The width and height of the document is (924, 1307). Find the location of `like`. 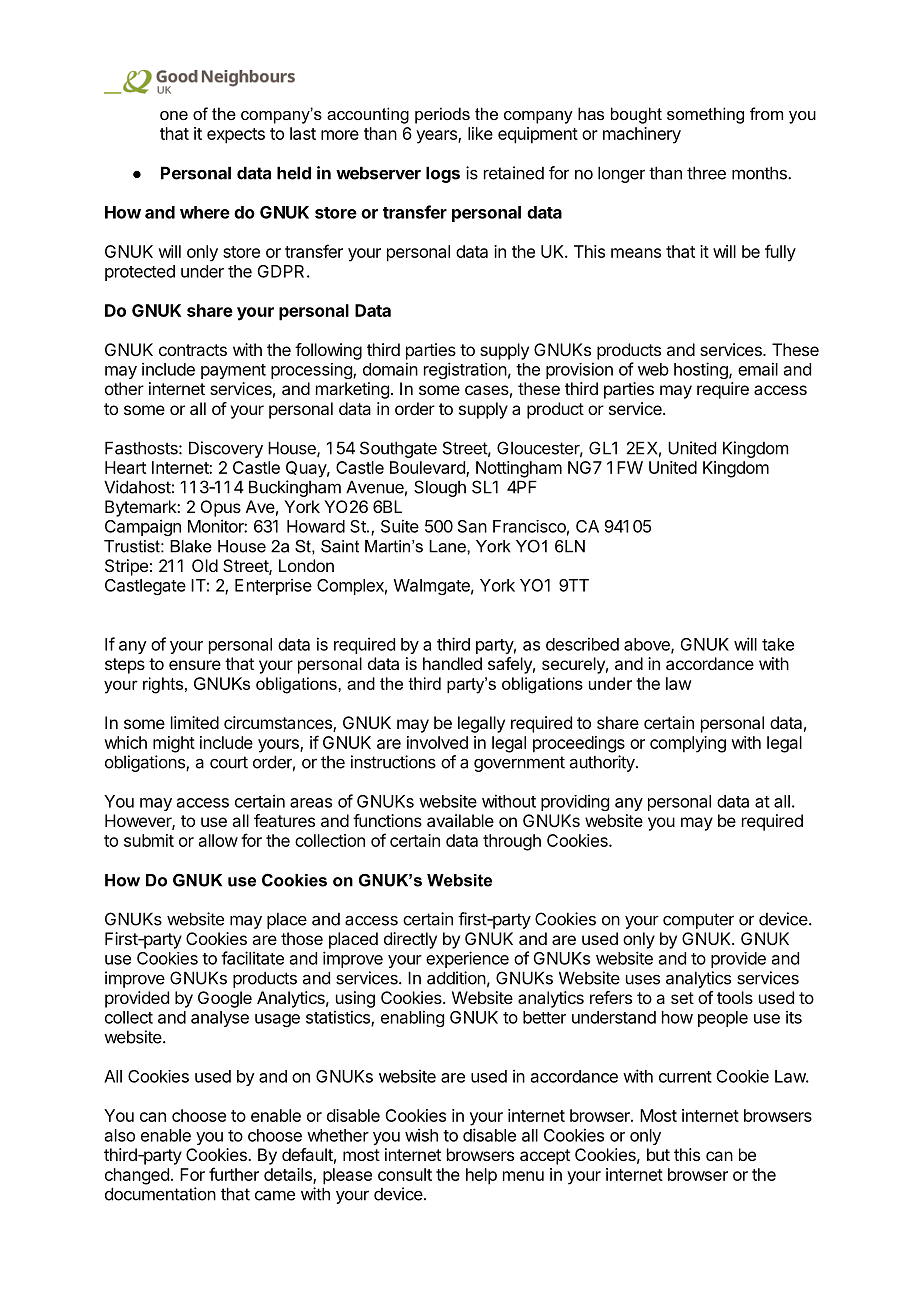

like is located at coordinates (480, 133).
